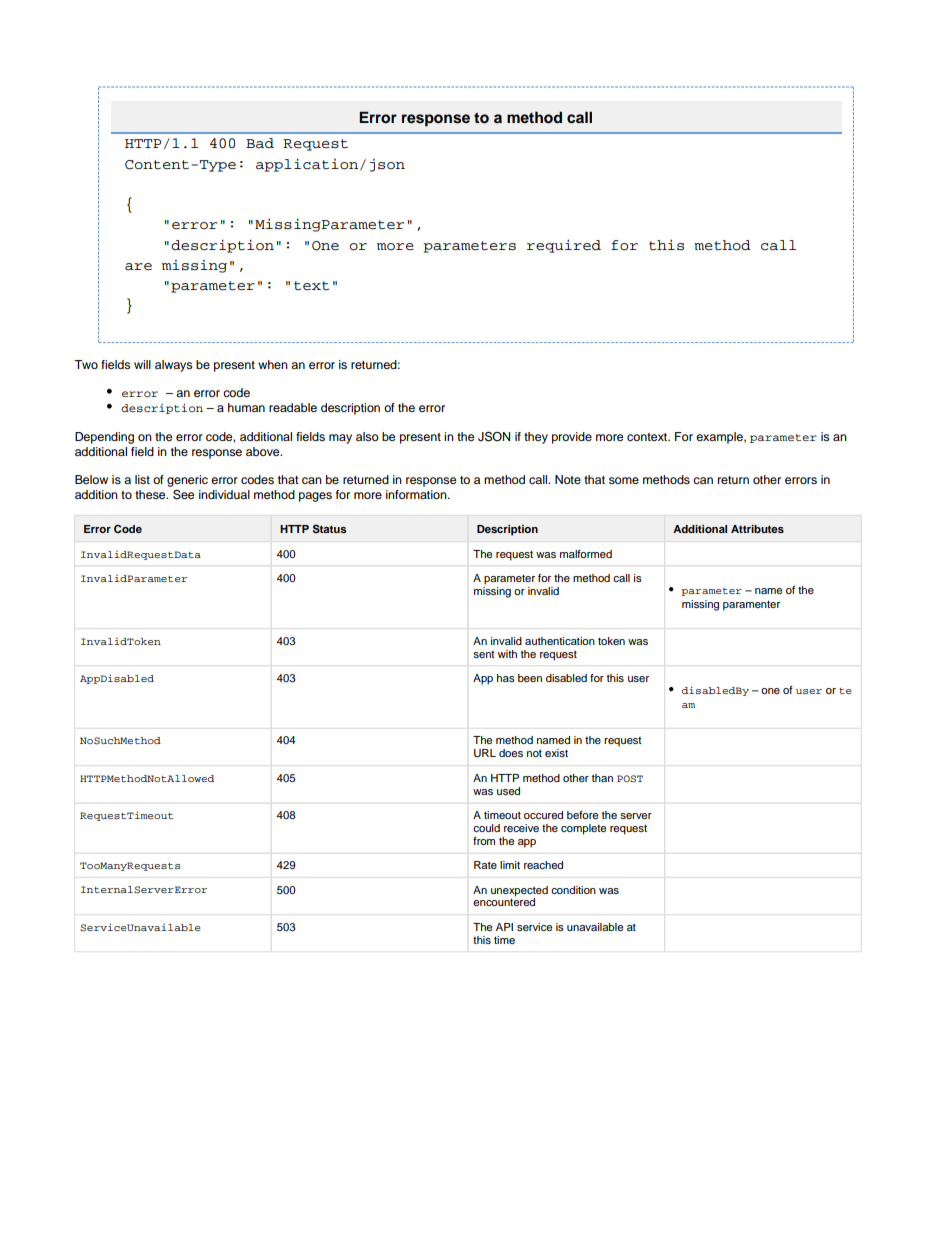  I want to click on API, so click(504, 927).
